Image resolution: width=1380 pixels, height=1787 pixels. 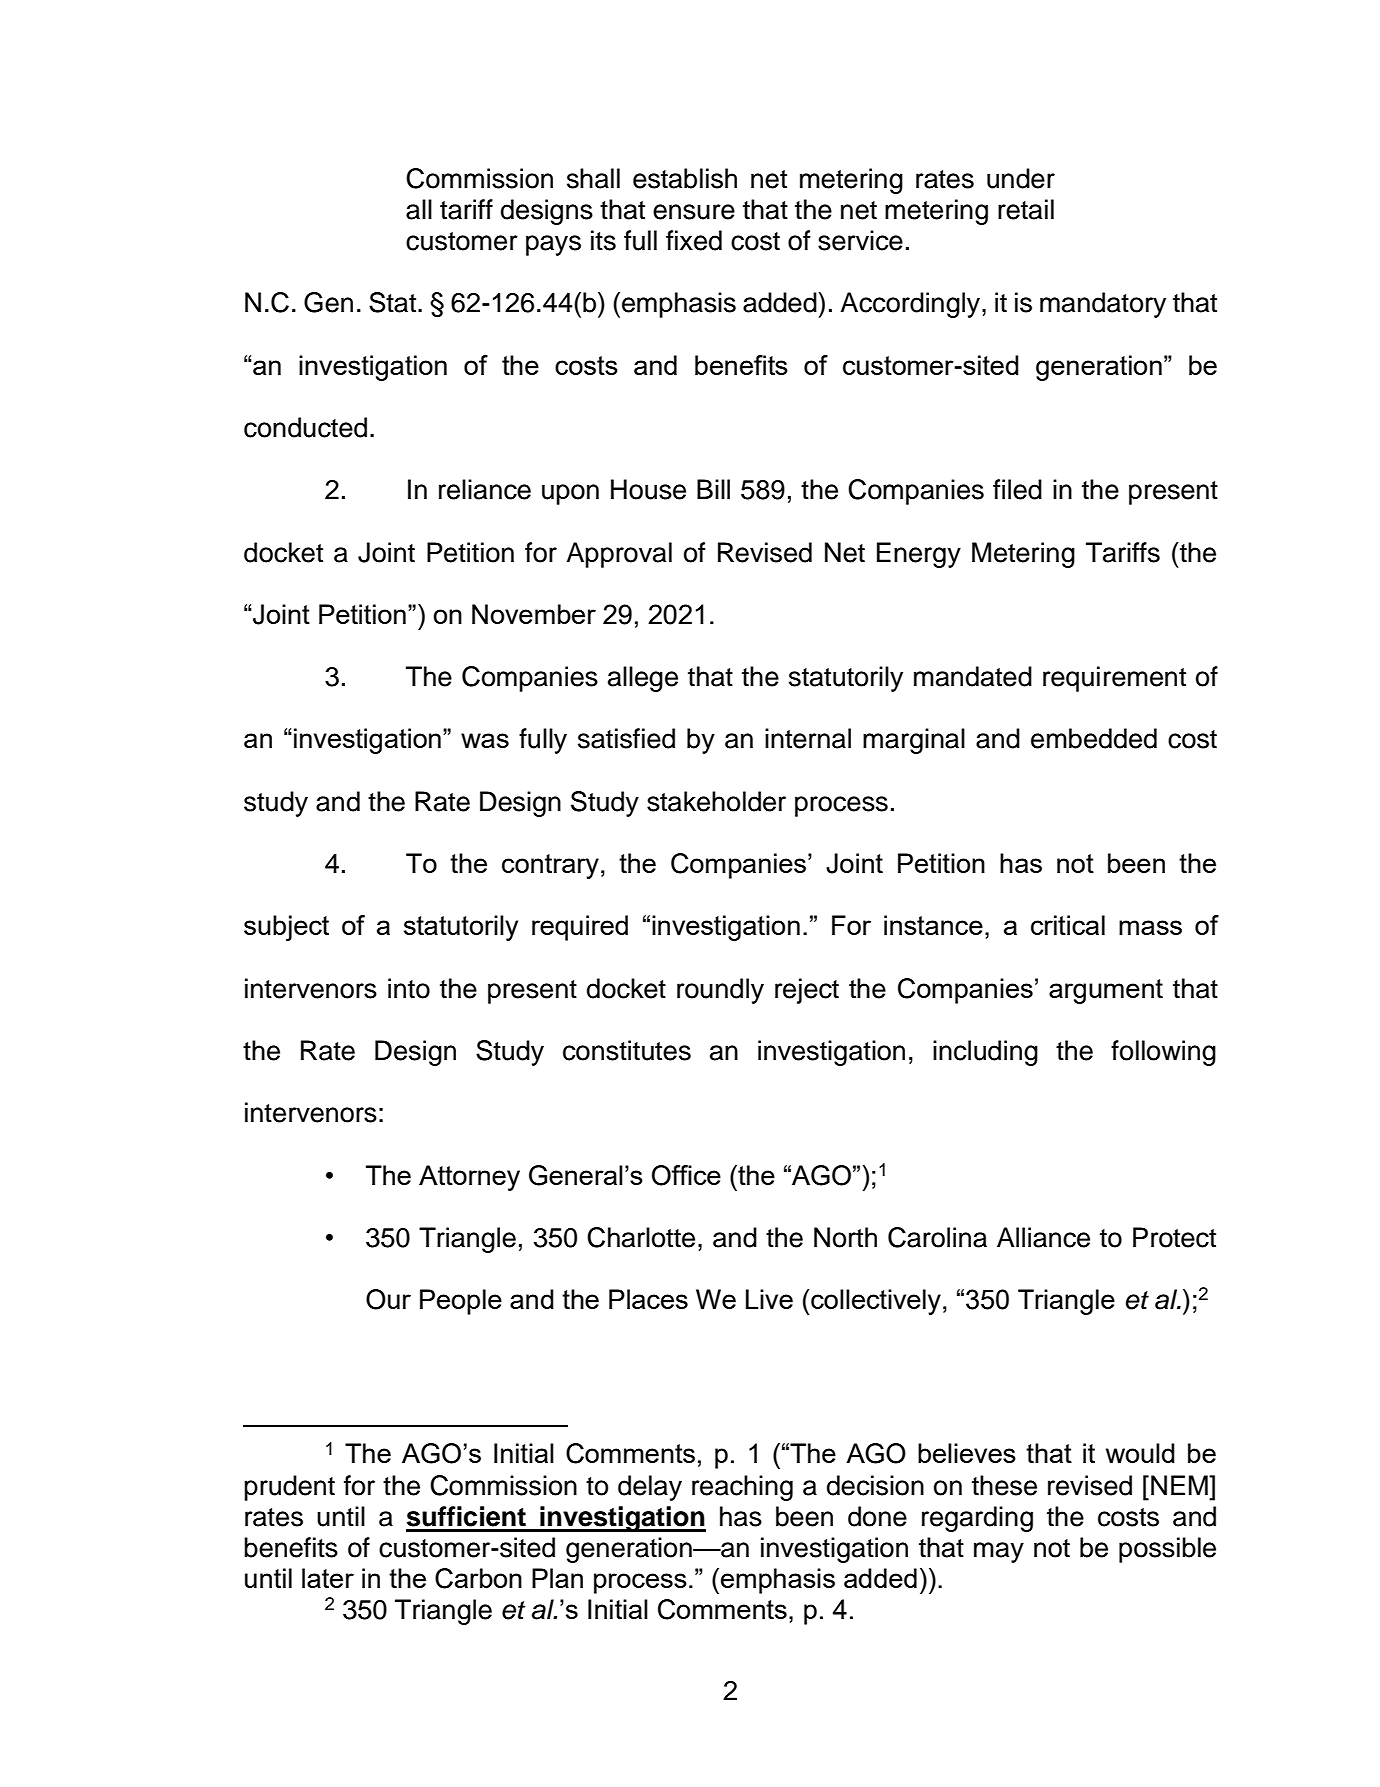 I want to click on may, so click(x=999, y=1552).
